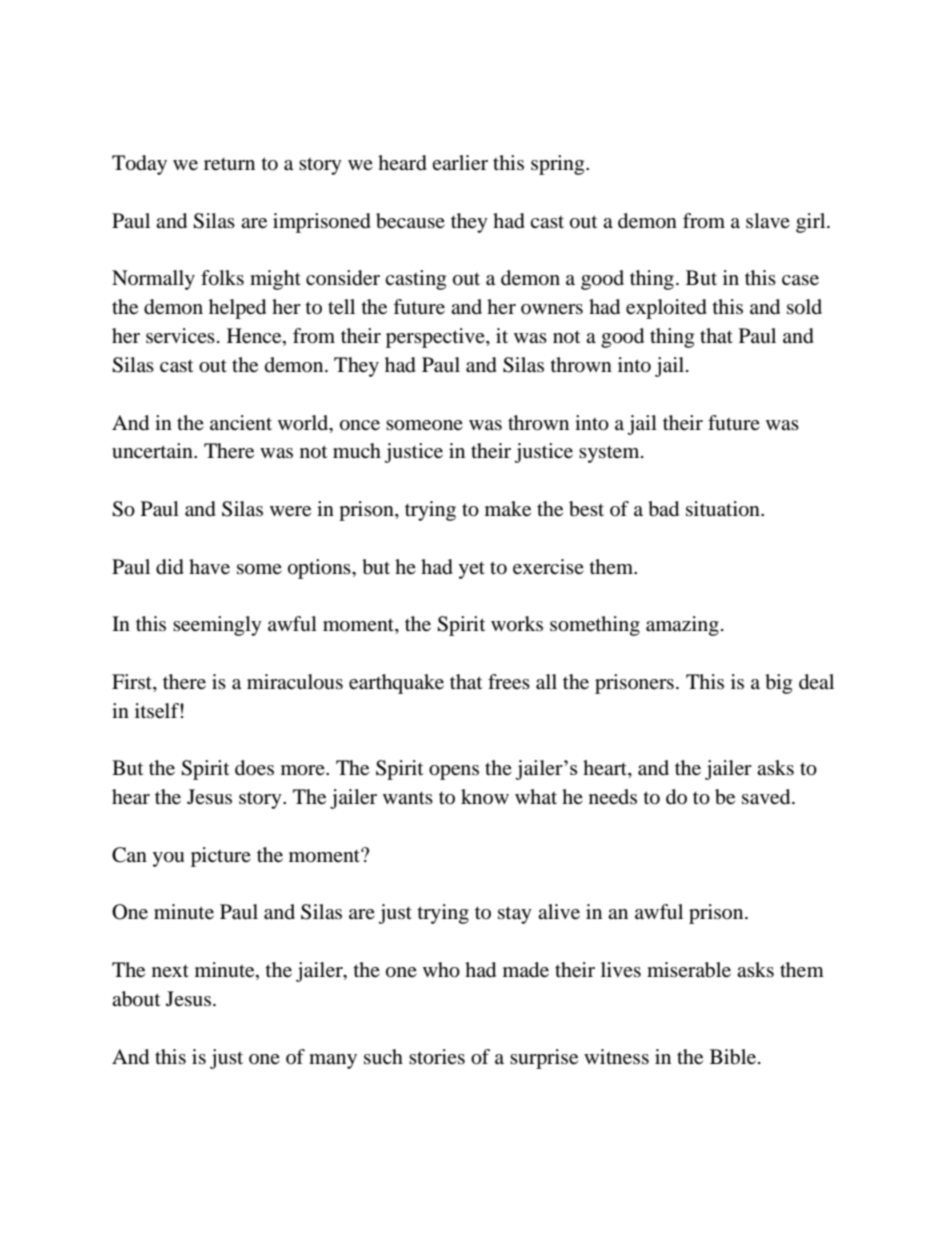 Image resolution: width=952 pixels, height=1233 pixels. What do you see at coordinates (460, 163) in the document?
I see `earlier` at bounding box center [460, 163].
